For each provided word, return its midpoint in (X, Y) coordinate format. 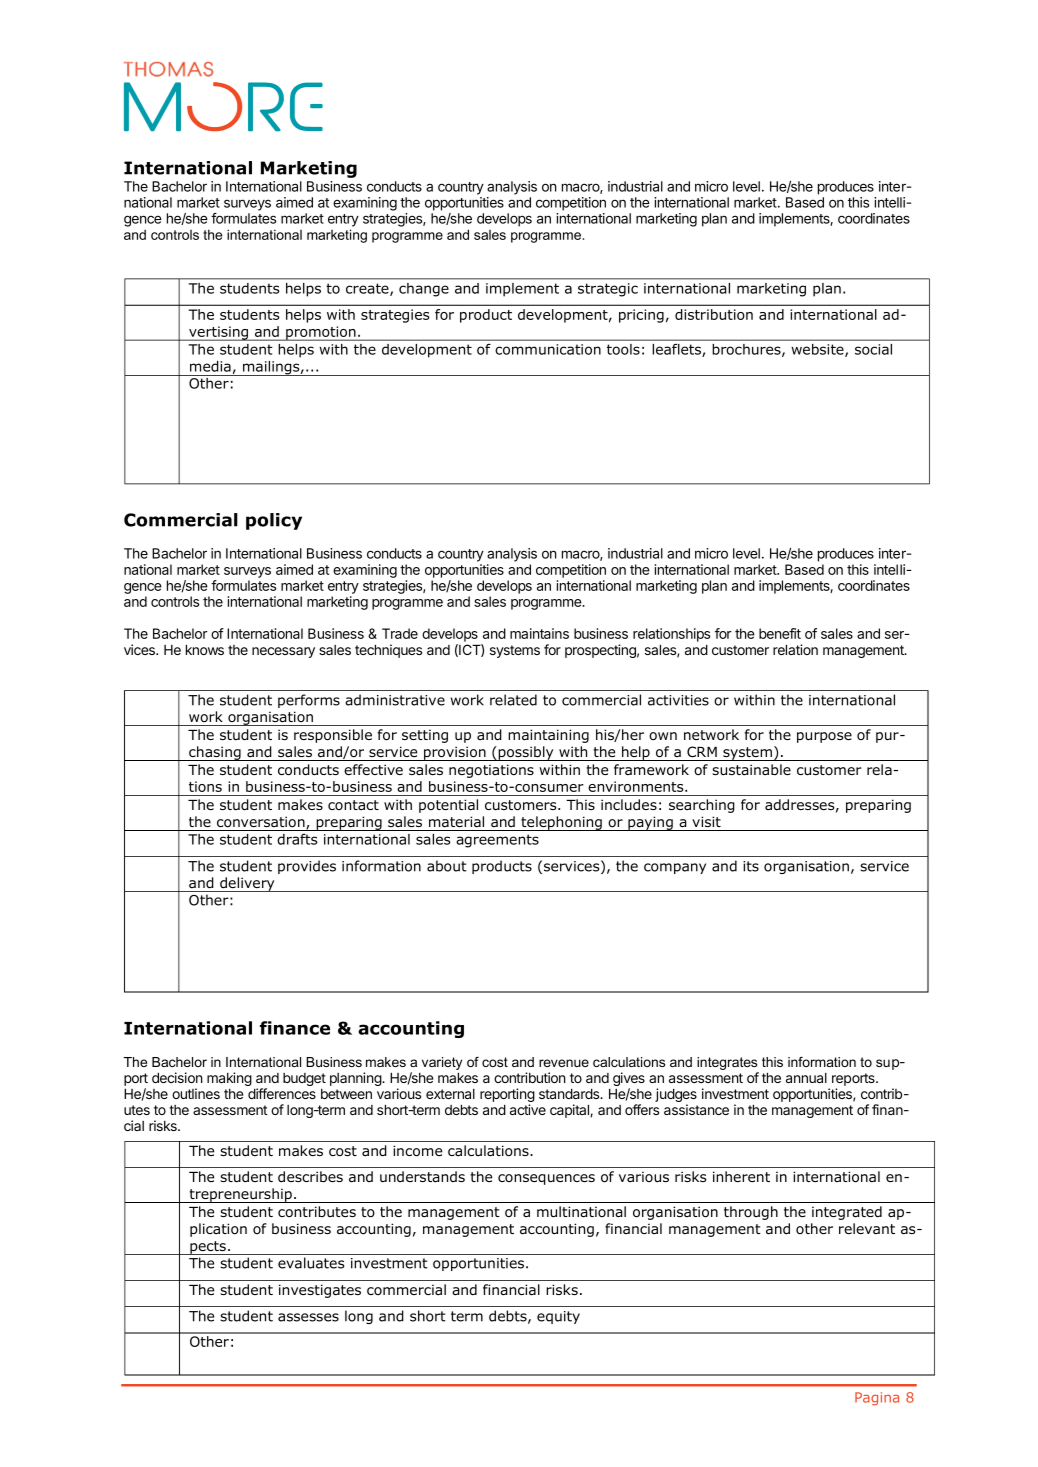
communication (548, 349)
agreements (497, 841)
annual (806, 1078)
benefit (780, 633)
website (819, 350)
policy (274, 521)
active (528, 1109)
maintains (539, 633)
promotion (321, 333)
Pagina (877, 1399)
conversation (262, 823)
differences (282, 1093)
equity (558, 1317)
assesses (308, 1317)
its (751, 866)
